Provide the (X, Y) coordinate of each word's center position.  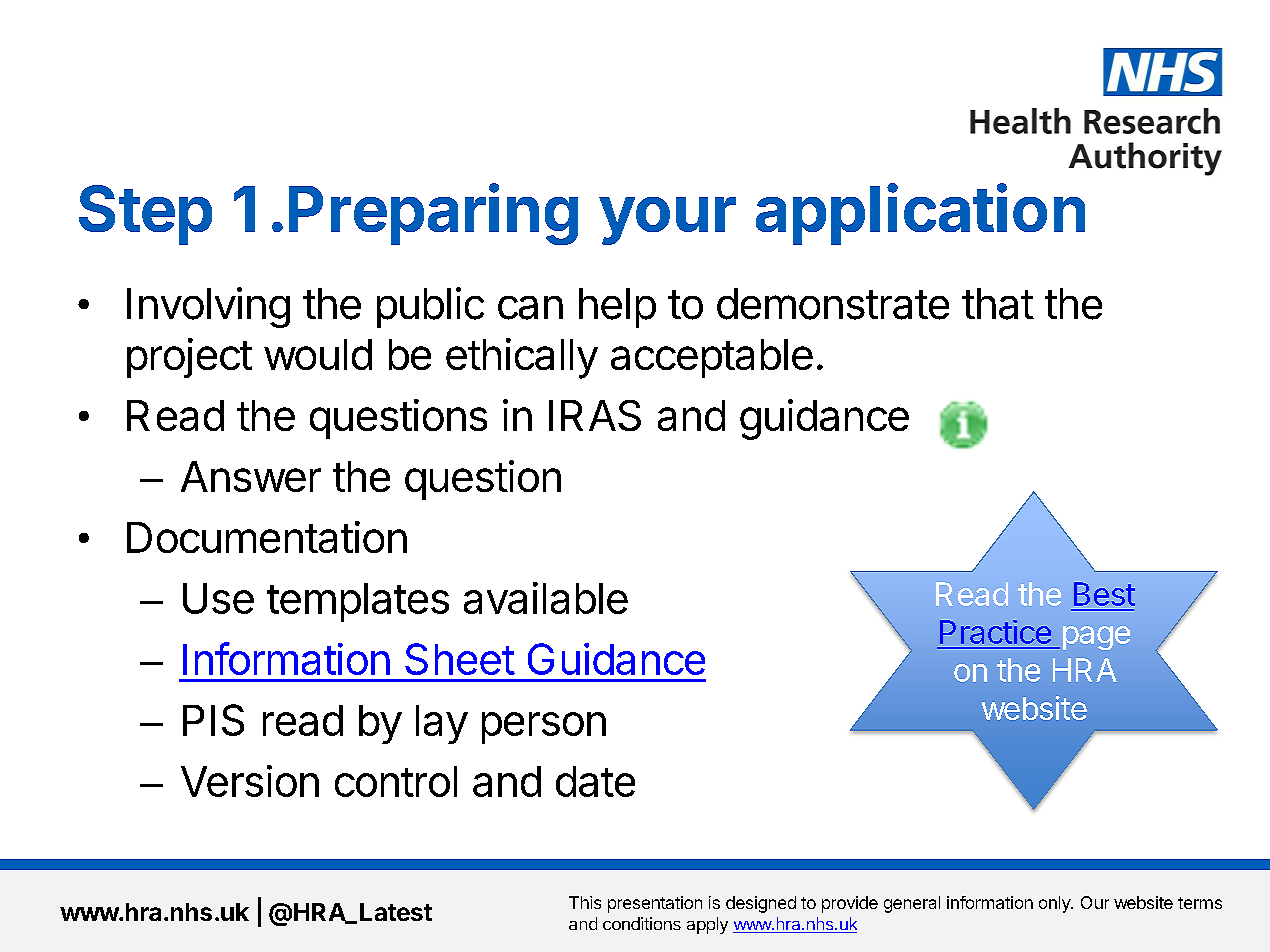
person (544, 728)
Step (145, 215)
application (920, 214)
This (585, 902)
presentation (655, 904)
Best (1104, 594)
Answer (251, 476)
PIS (213, 720)
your (667, 221)
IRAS (595, 415)
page (1096, 638)
